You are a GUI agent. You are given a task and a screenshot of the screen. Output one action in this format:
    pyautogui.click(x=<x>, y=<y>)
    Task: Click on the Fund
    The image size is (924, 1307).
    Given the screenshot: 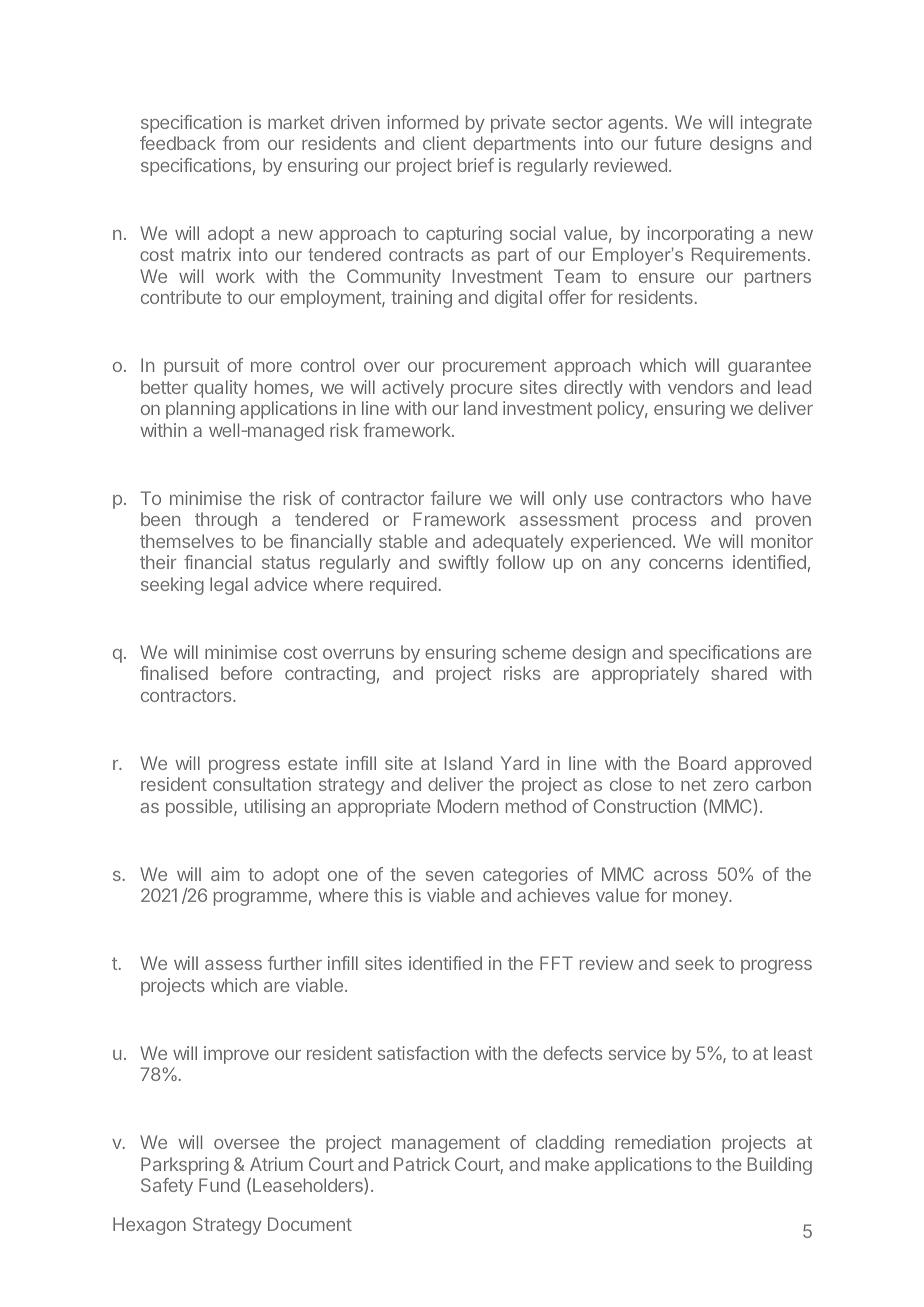 What is the action you would take?
    pyautogui.click(x=219, y=1185)
